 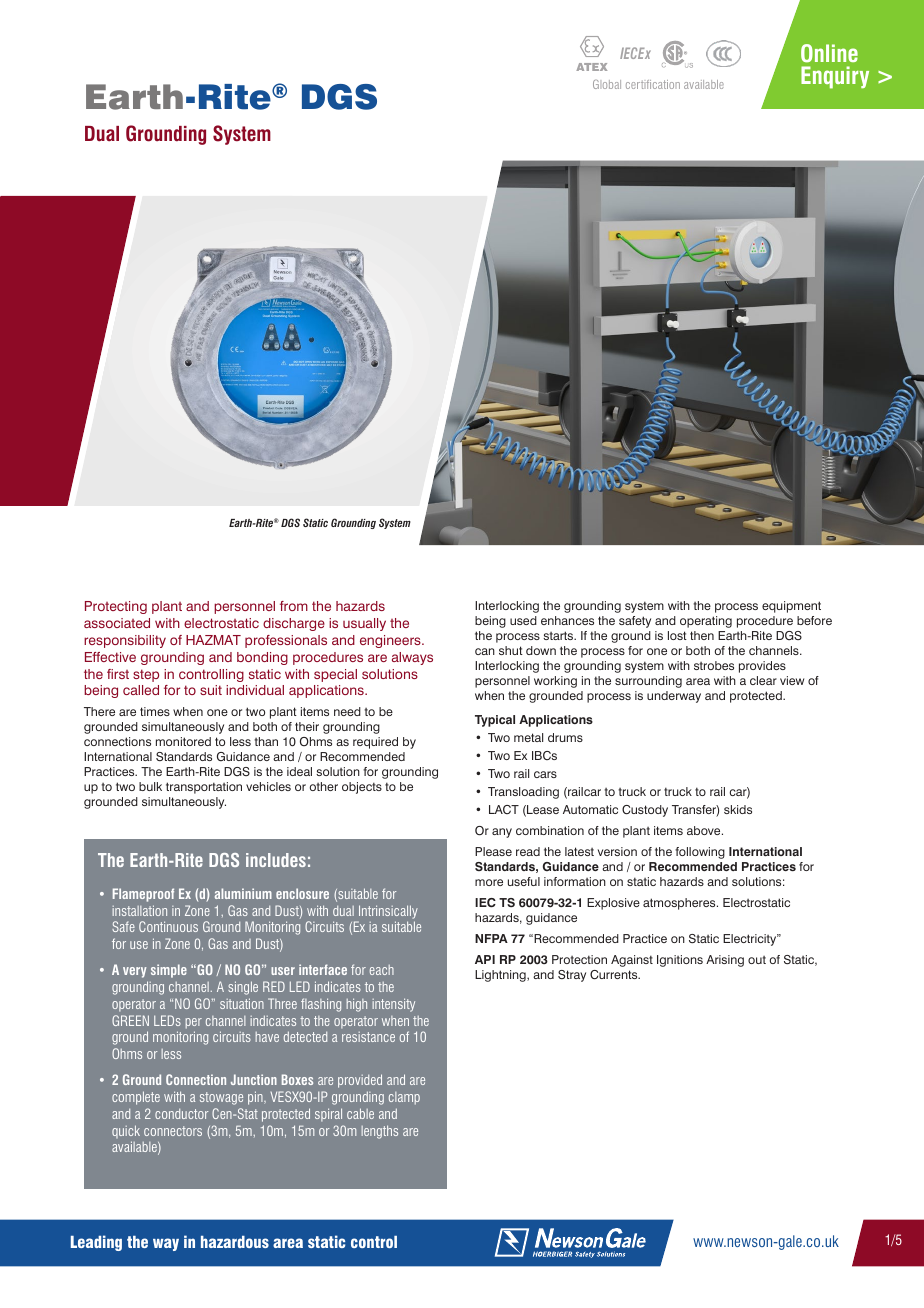 I want to click on used, so click(x=523, y=620).
